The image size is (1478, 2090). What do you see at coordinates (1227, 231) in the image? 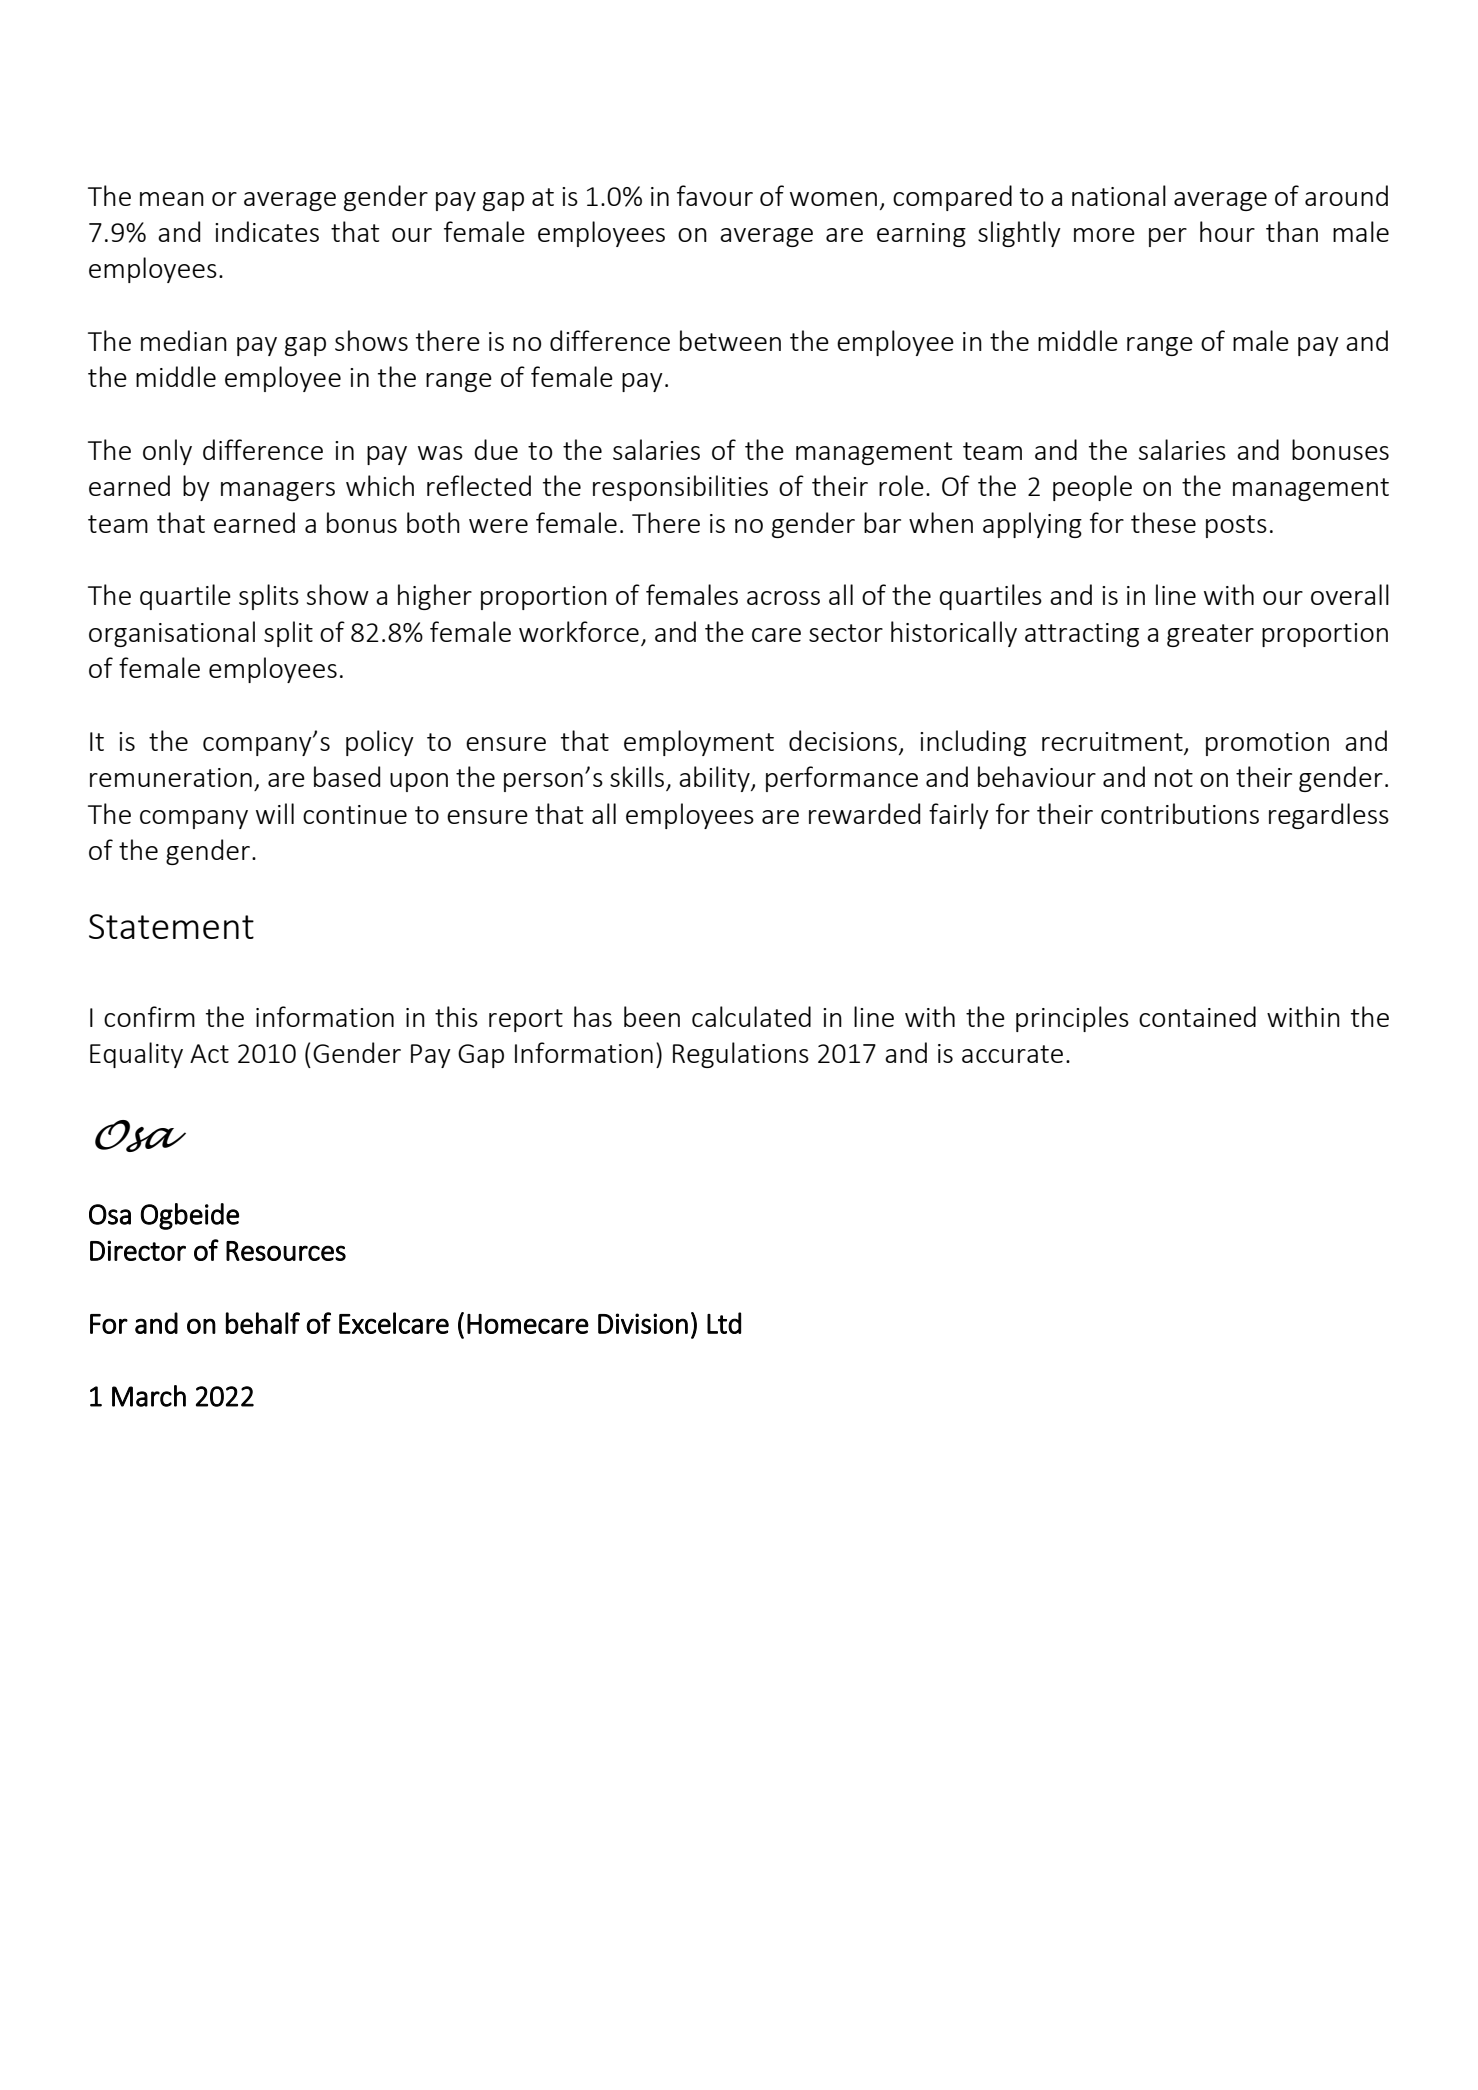
I see `hour` at bounding box center [1227, 231].
